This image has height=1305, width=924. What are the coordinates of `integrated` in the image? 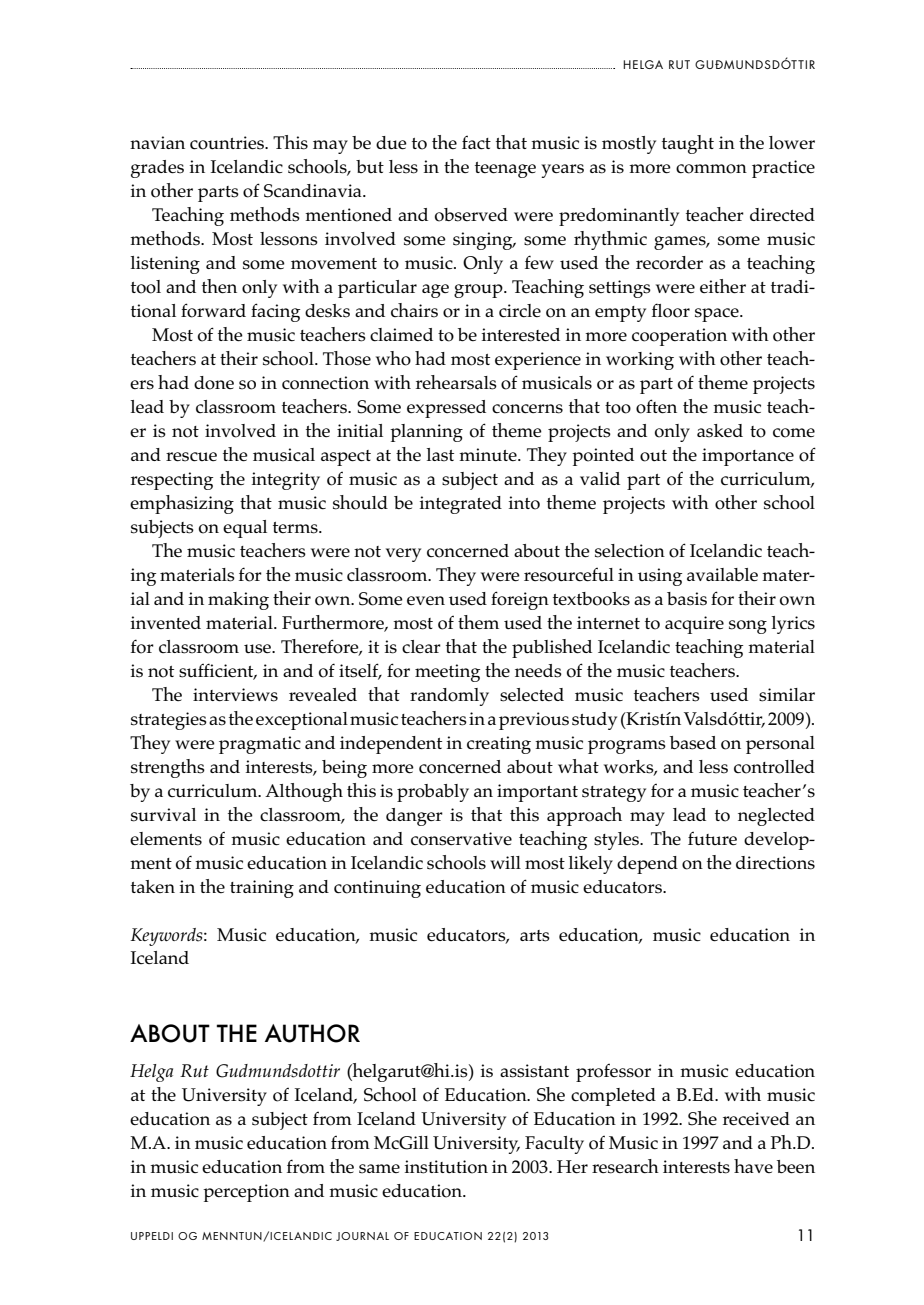 It's located at (461, 505).
